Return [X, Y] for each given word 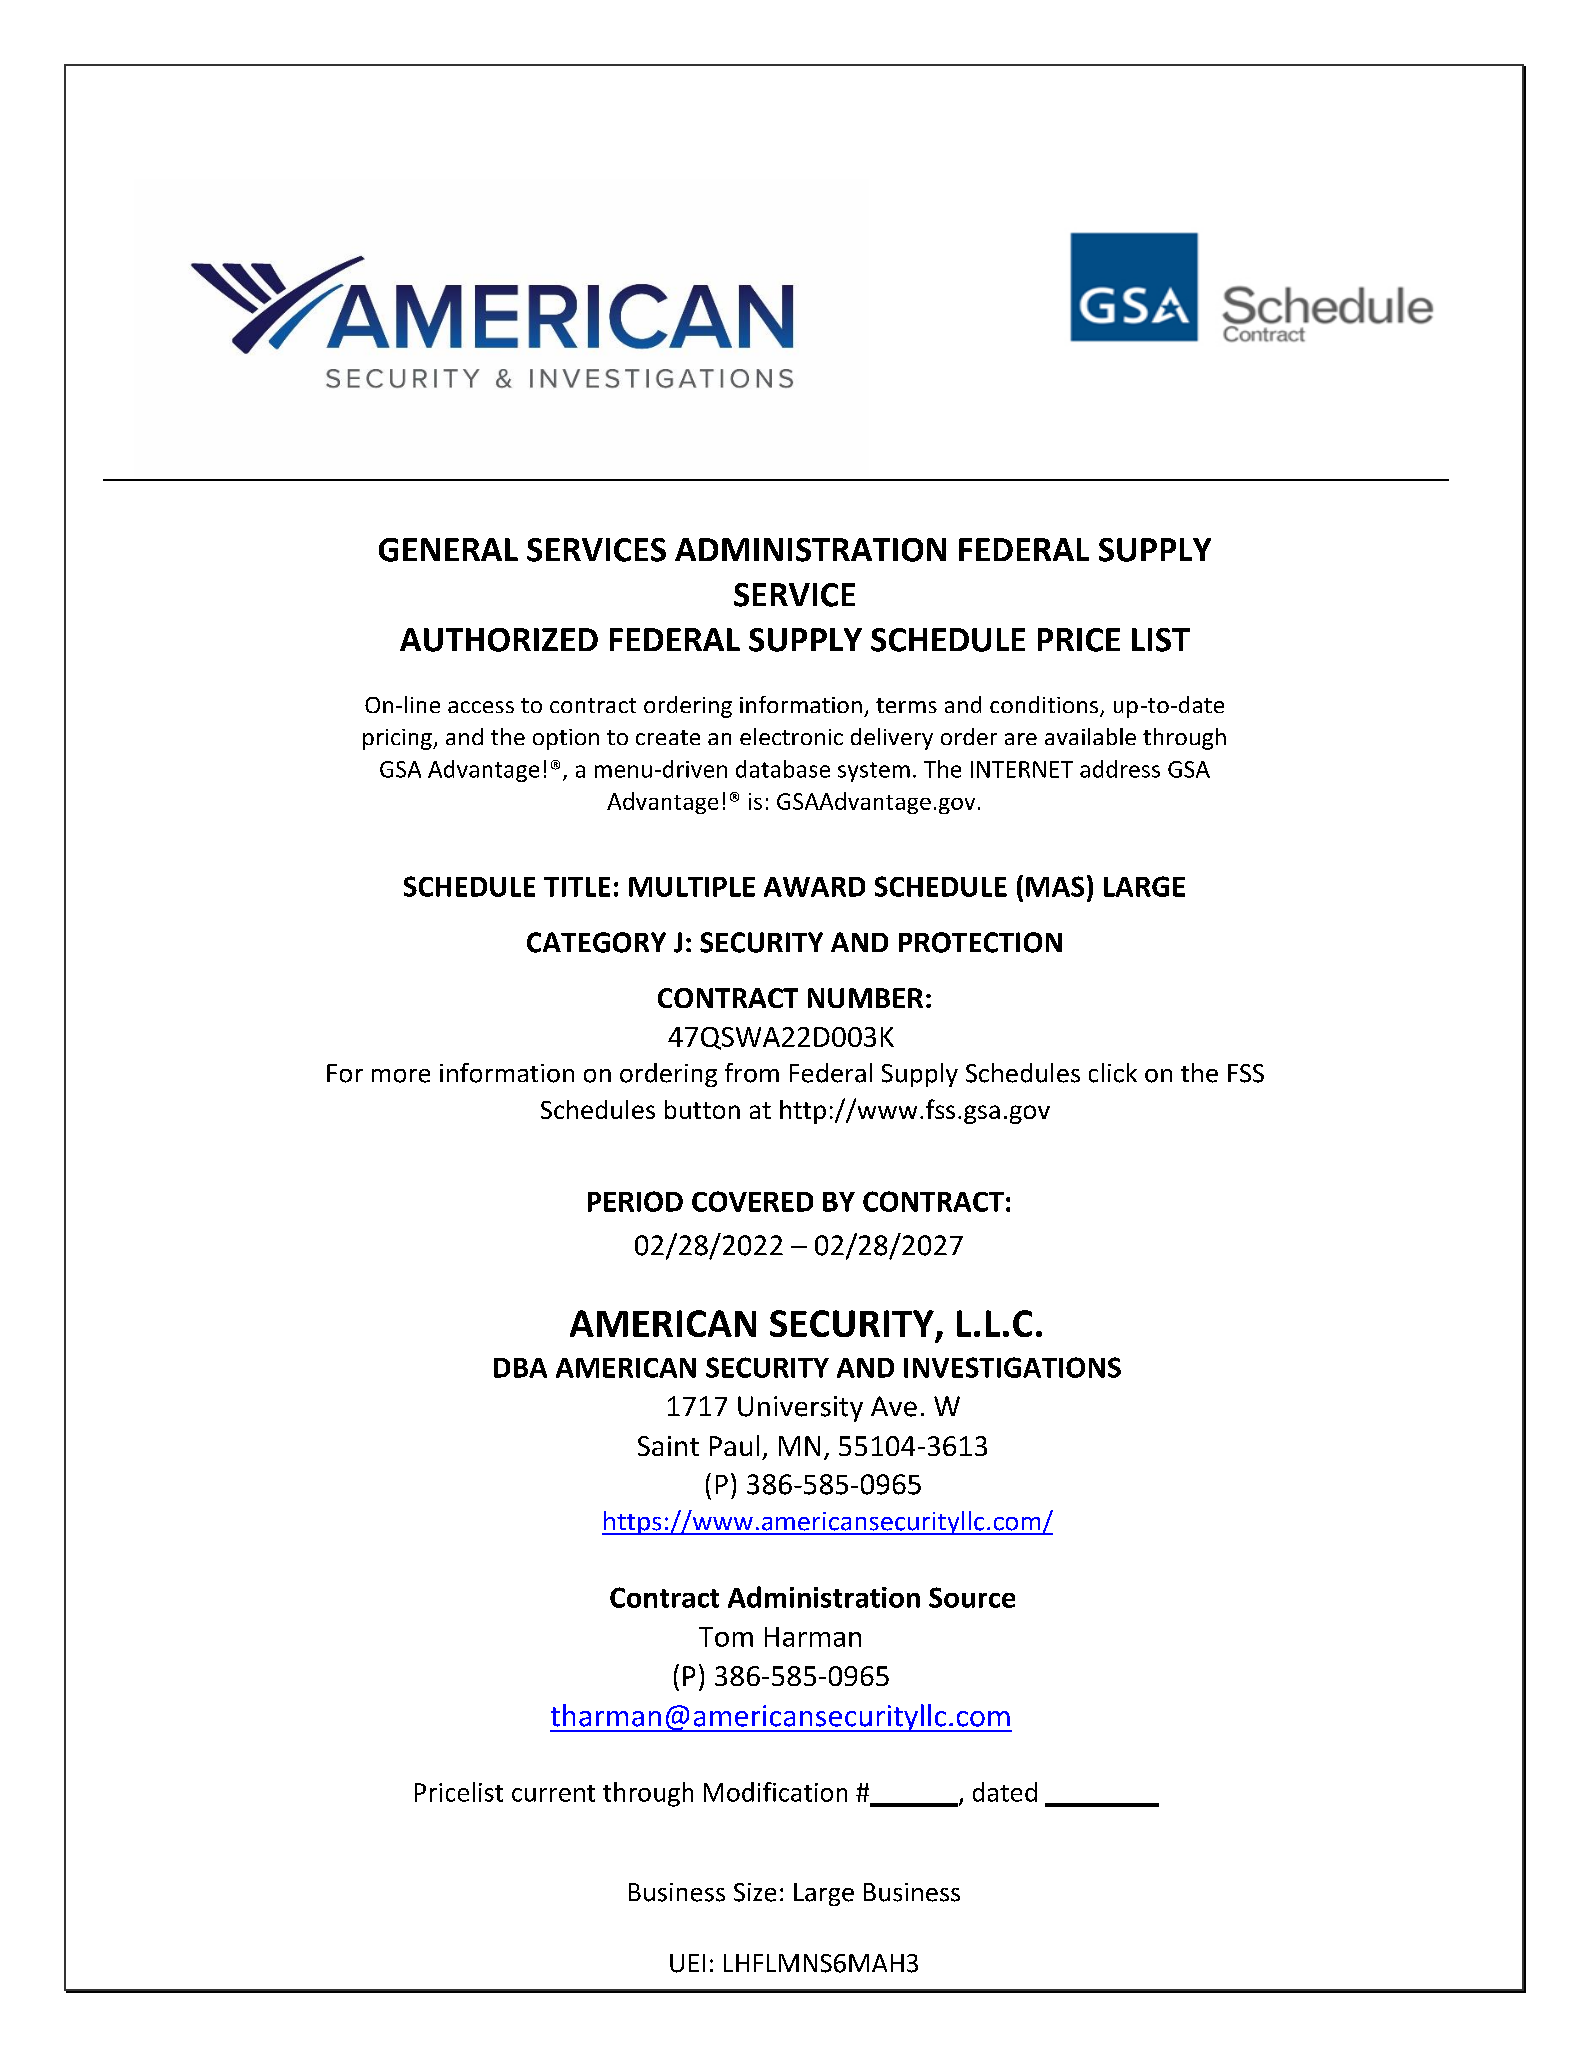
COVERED [752, 1201]
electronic [791, 736]
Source [972, 1597]
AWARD [814, 887]
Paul [734, 1445]
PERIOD [635, 1201]
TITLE [577, 887]
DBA [520, 1368]
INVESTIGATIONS [1012, 1367]
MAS [1055, 886]
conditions [1045, 706]
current [553, 1793]
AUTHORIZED [499, 640]
